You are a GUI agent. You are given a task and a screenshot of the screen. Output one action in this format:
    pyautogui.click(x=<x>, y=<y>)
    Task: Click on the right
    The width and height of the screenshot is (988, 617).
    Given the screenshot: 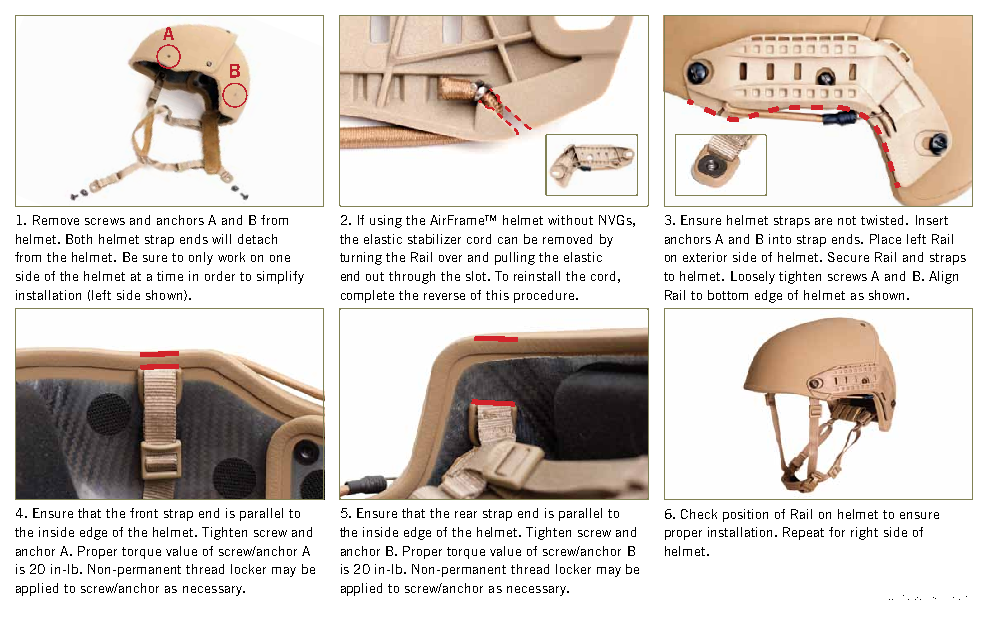 What is the action you would take?
    pyautogui.click(x=864, y=533)
